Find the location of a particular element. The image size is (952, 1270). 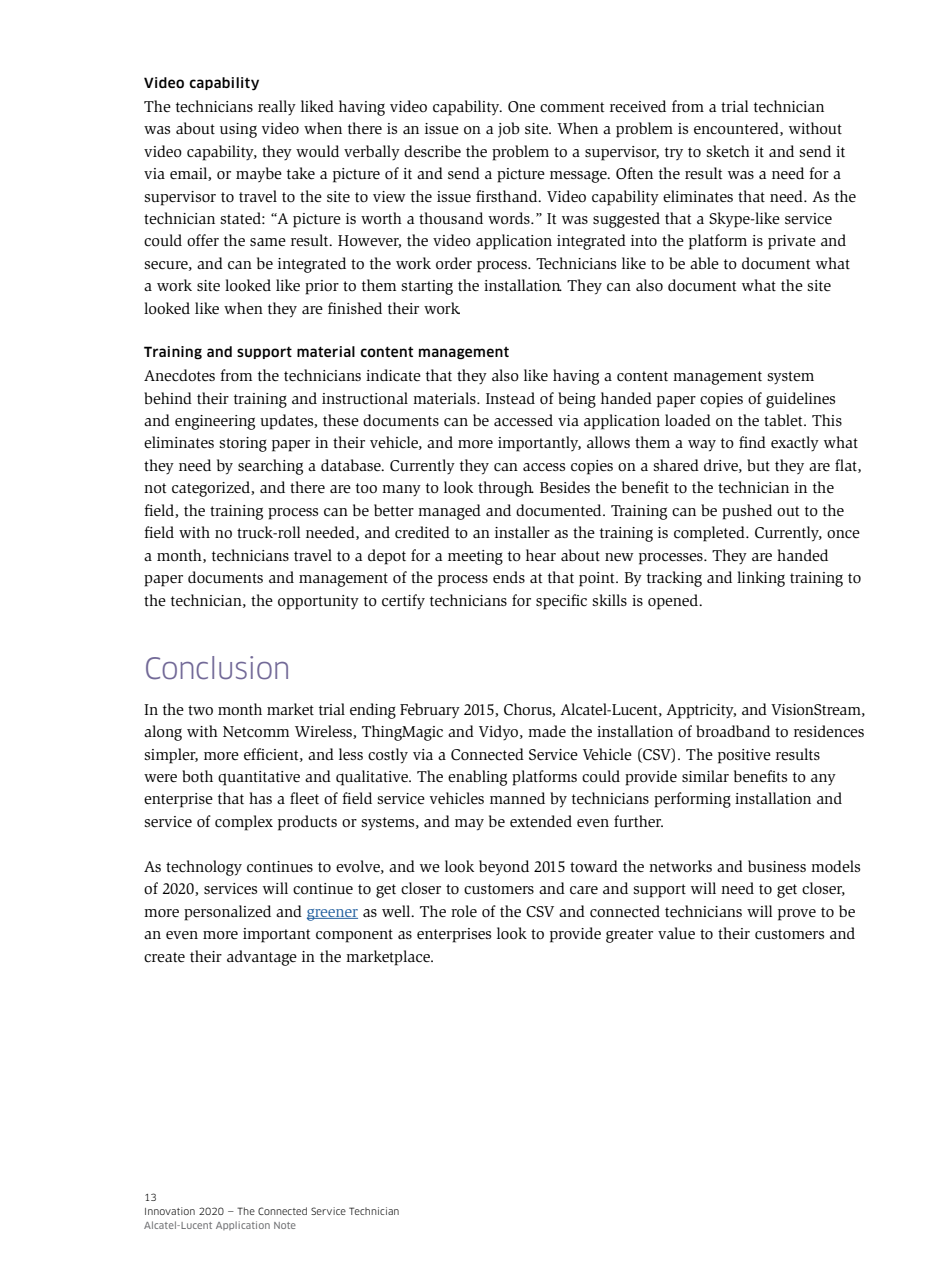

job is located at coordinates (509, 130).
